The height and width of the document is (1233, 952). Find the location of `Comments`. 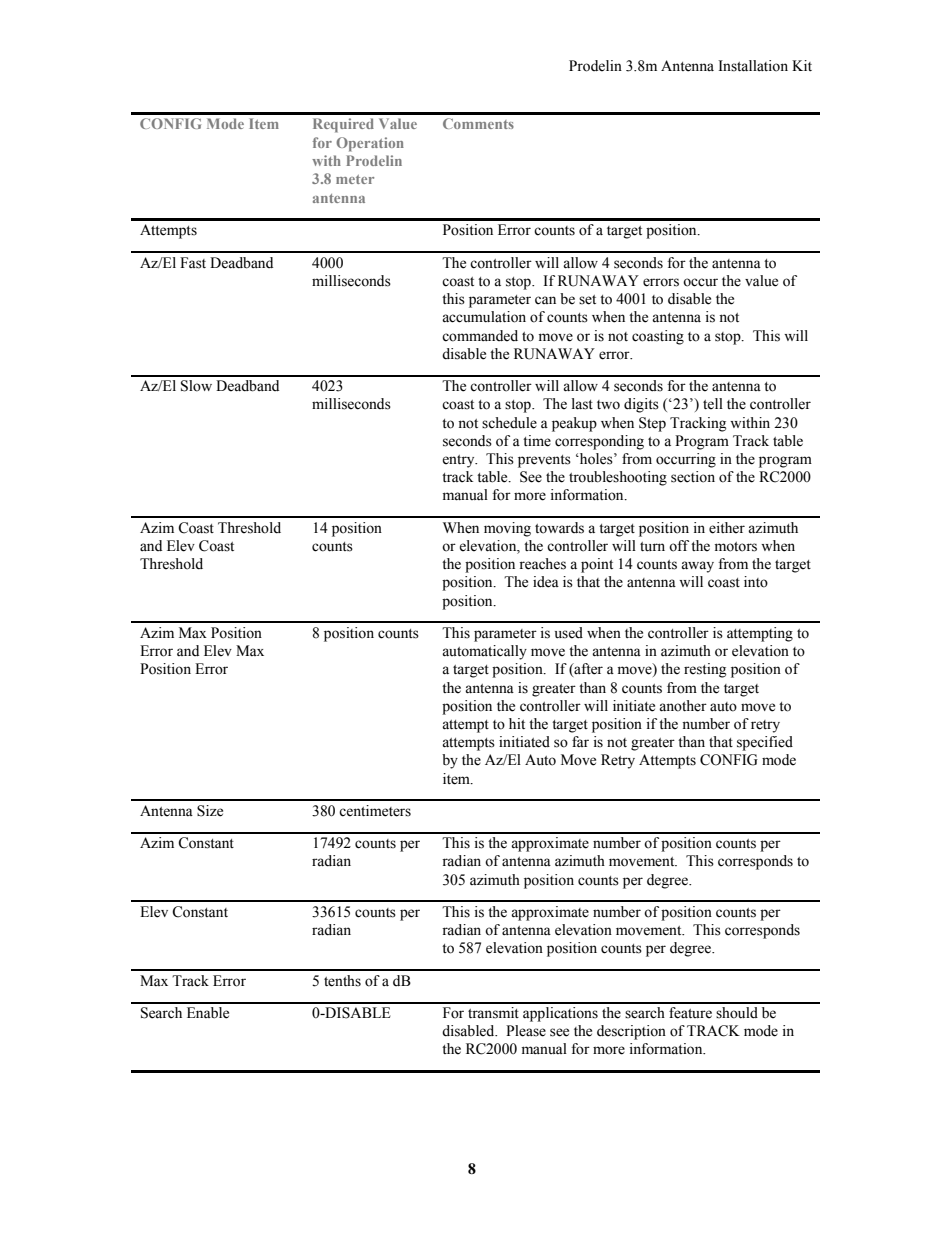

Comments is located at coordinates (478, 123).
